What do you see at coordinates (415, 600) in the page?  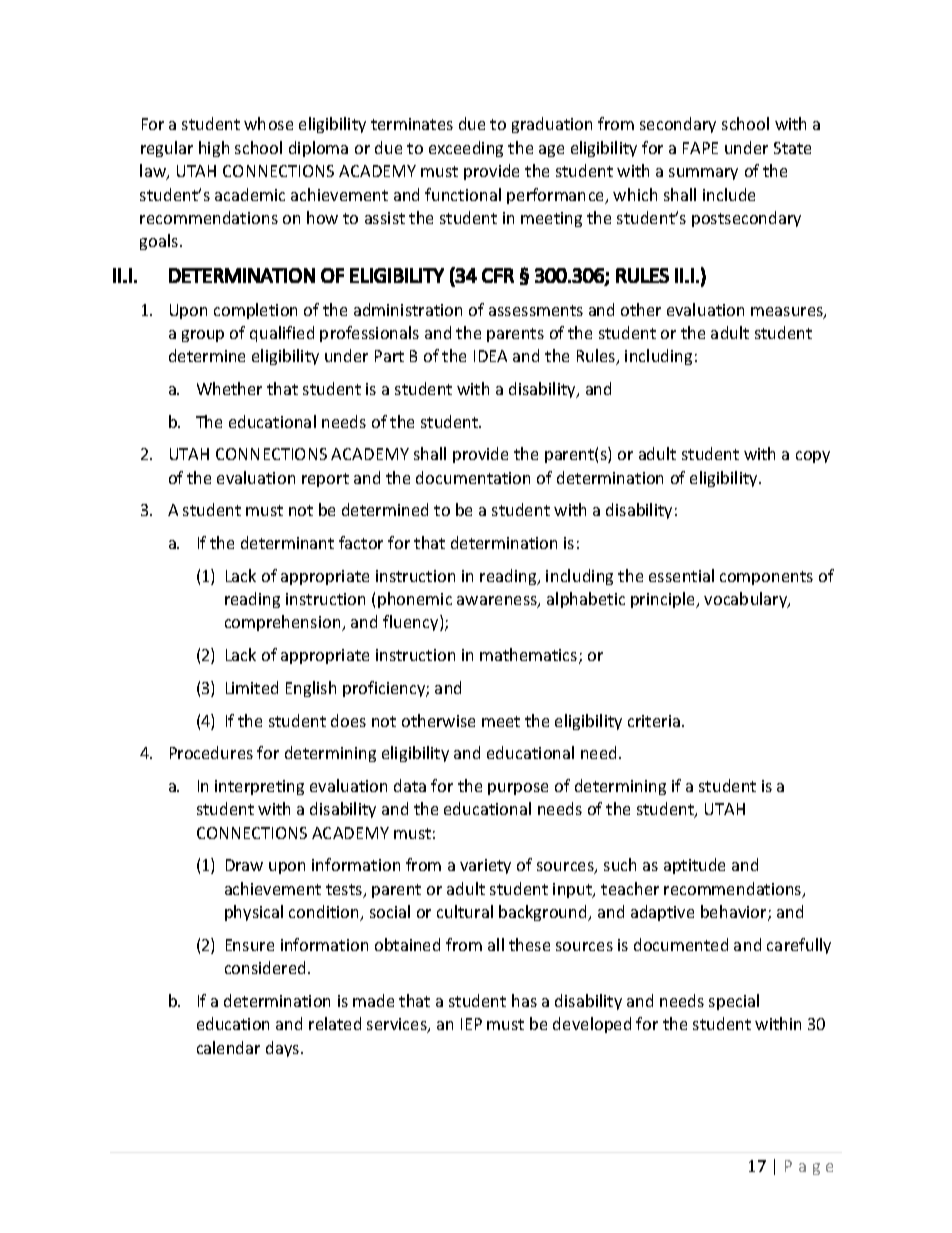 I see `phonemic` at bounding box center [415, 600].
